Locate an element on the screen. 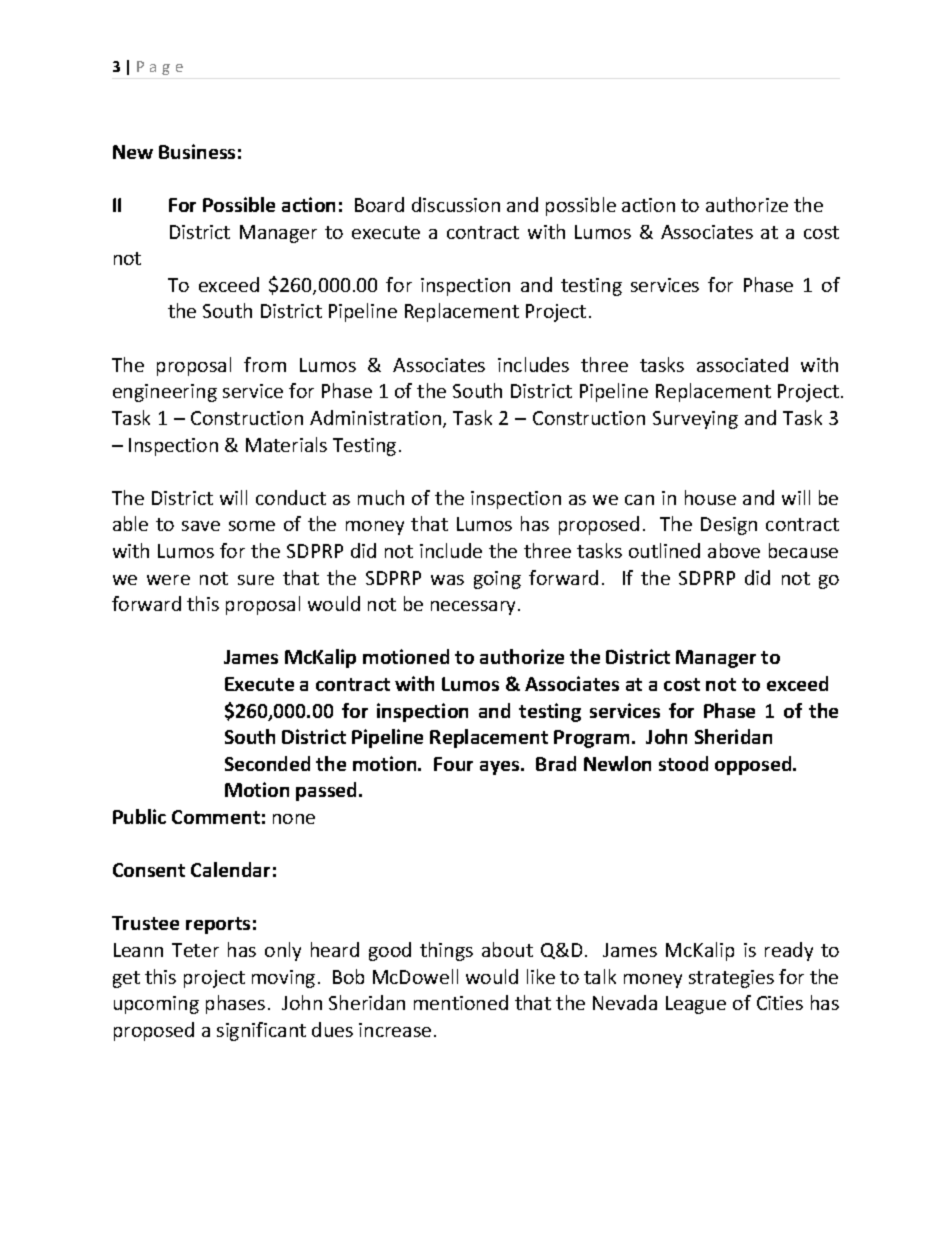 The height and width of the screenshot is (1233, 952). were is located at coordinates (168, 580).
